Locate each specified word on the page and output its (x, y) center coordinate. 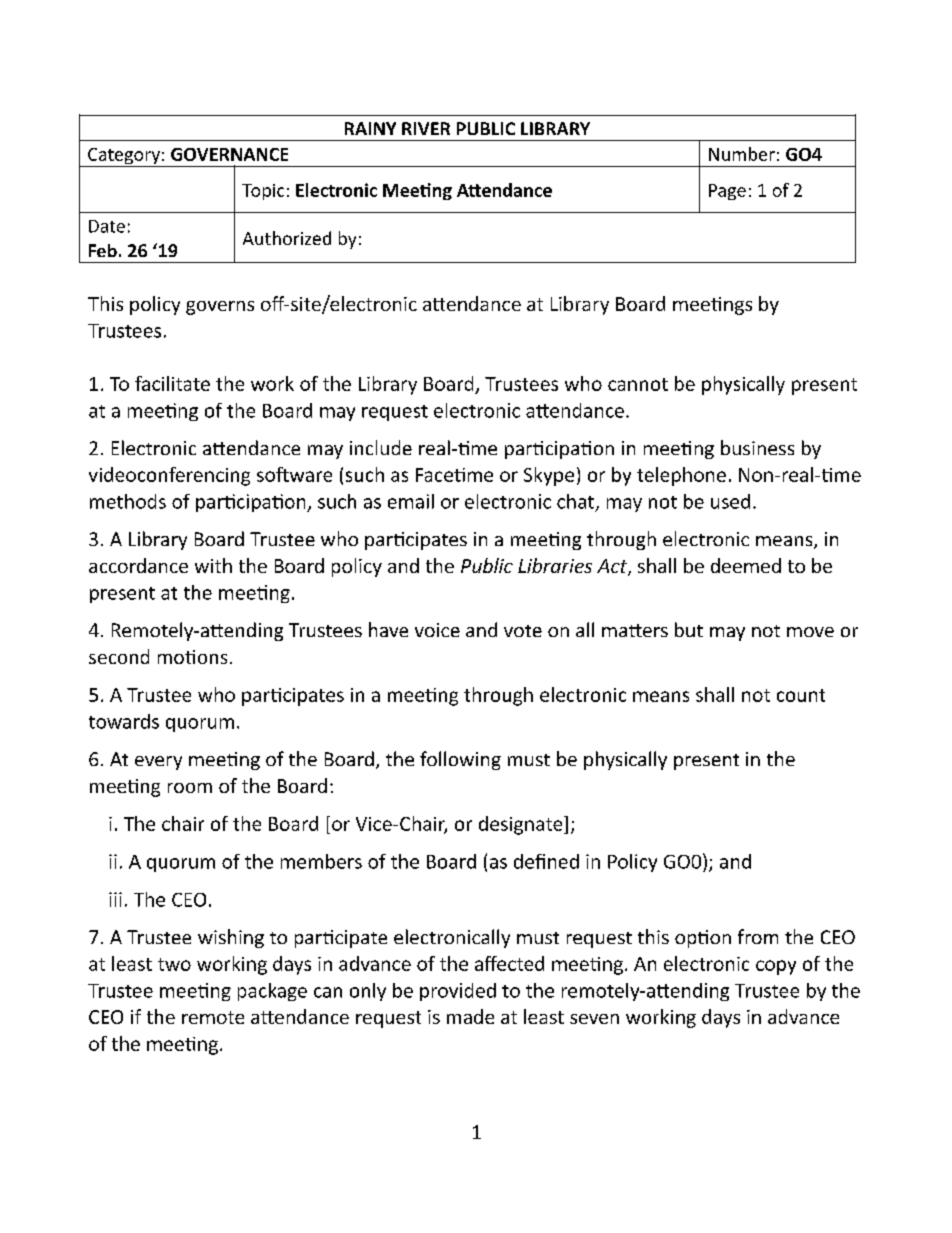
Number (742, 154)
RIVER (426, 128)
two (174, 964)
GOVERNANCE (229, 154)
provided (458, 992)
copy (776, 967)
